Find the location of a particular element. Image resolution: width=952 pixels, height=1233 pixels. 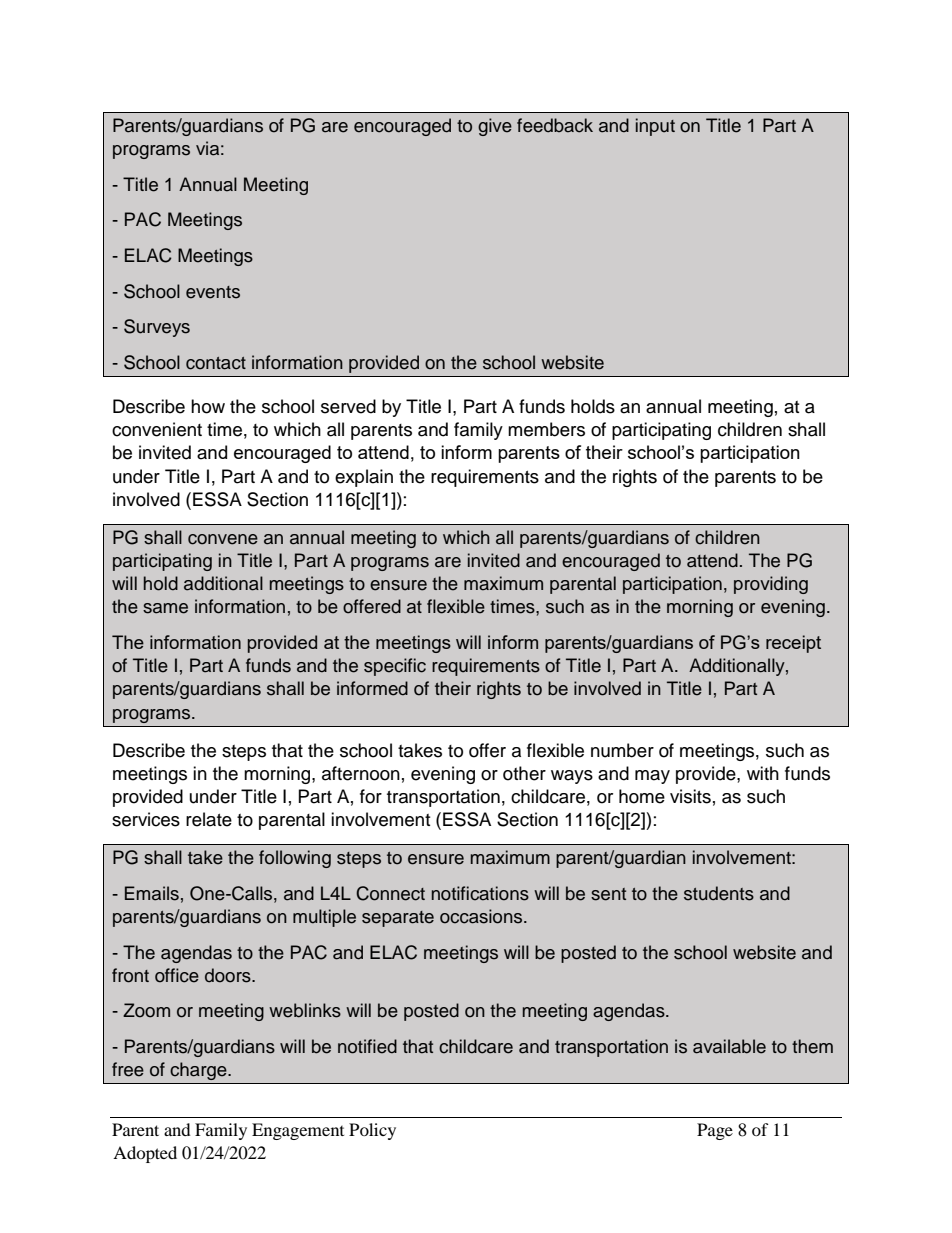

give is located at coordinates (495, 127).
